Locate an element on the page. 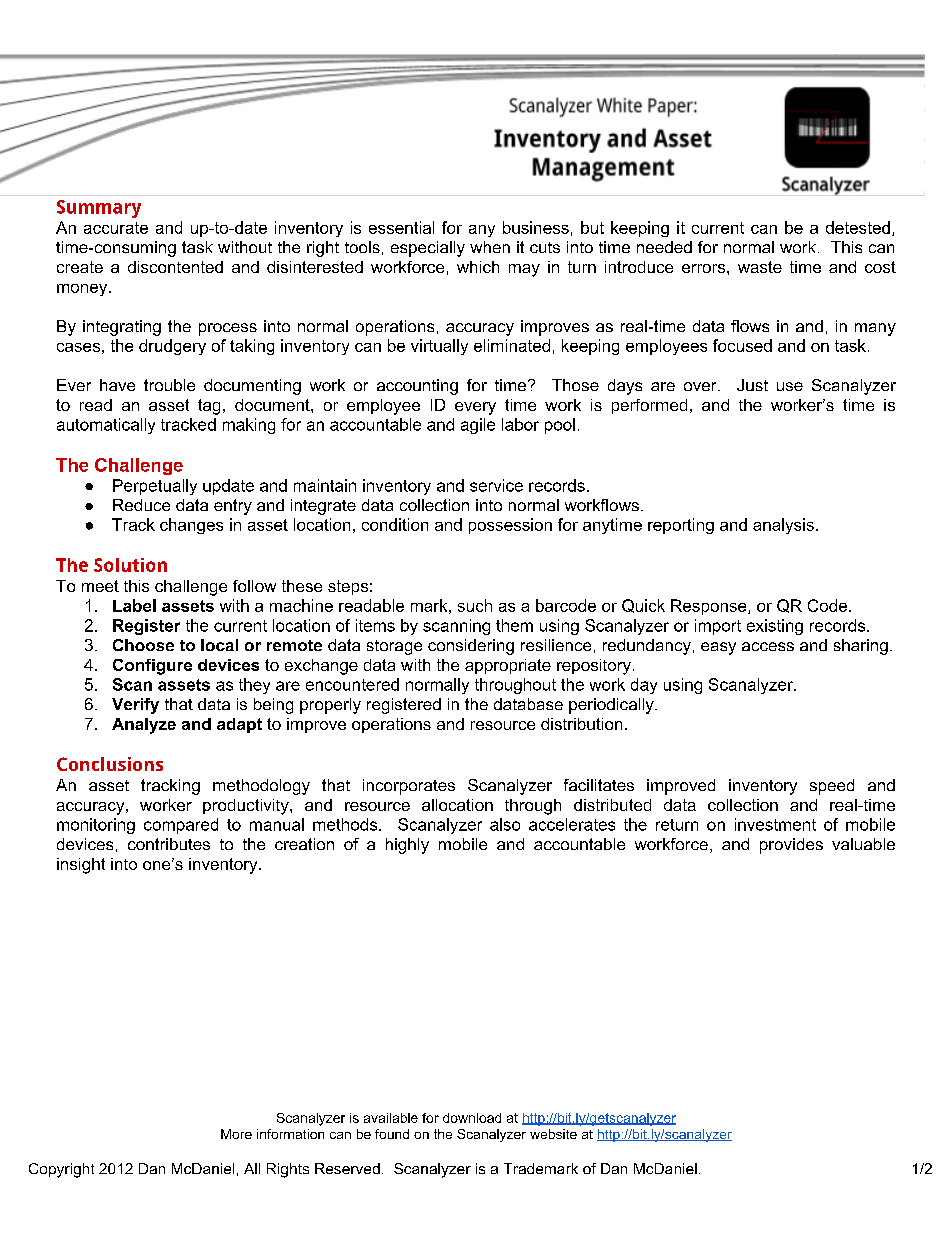  appropriate is located at coordinates (508, 666).
